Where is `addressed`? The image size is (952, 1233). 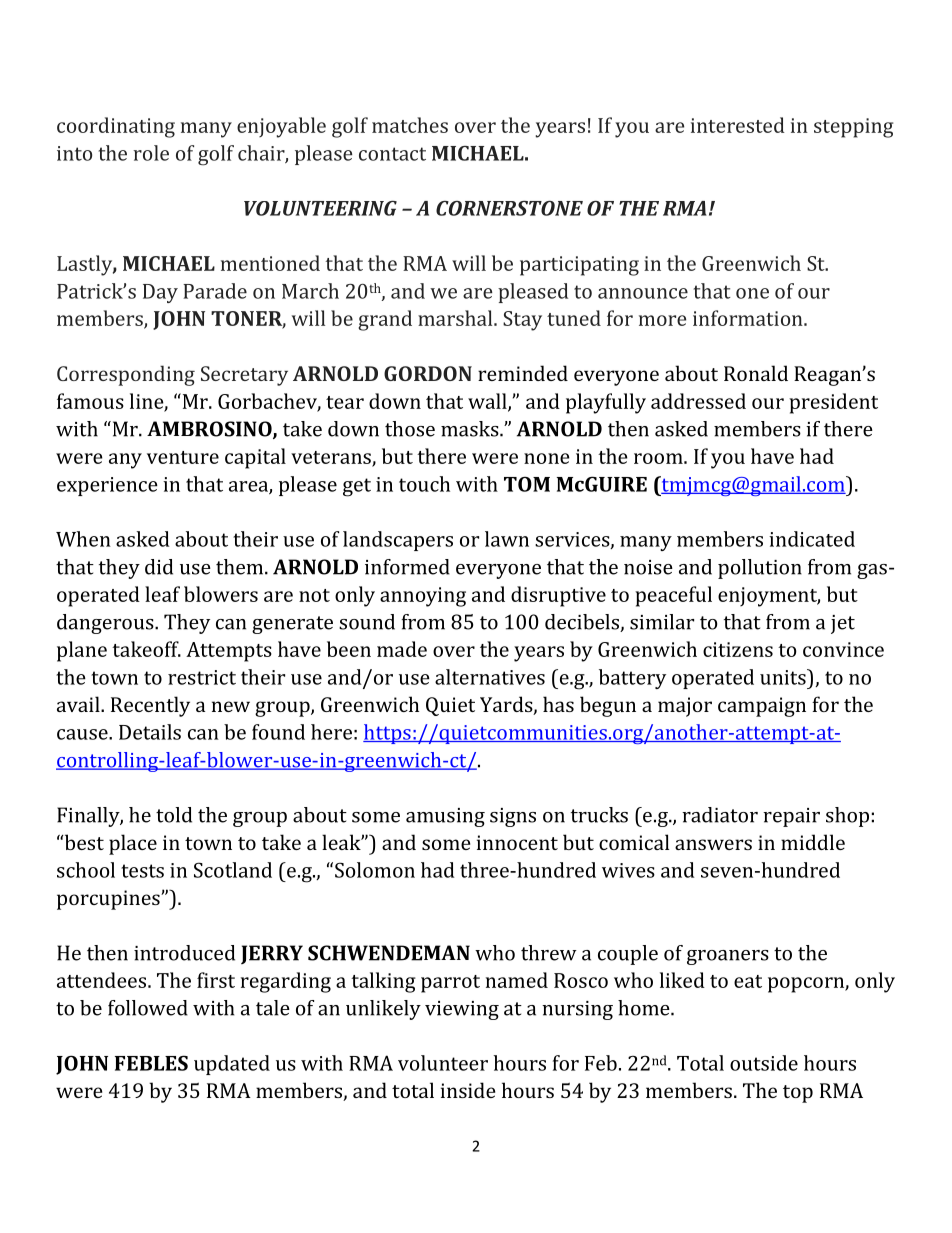 addressed is located at coordinates (698, 401).
